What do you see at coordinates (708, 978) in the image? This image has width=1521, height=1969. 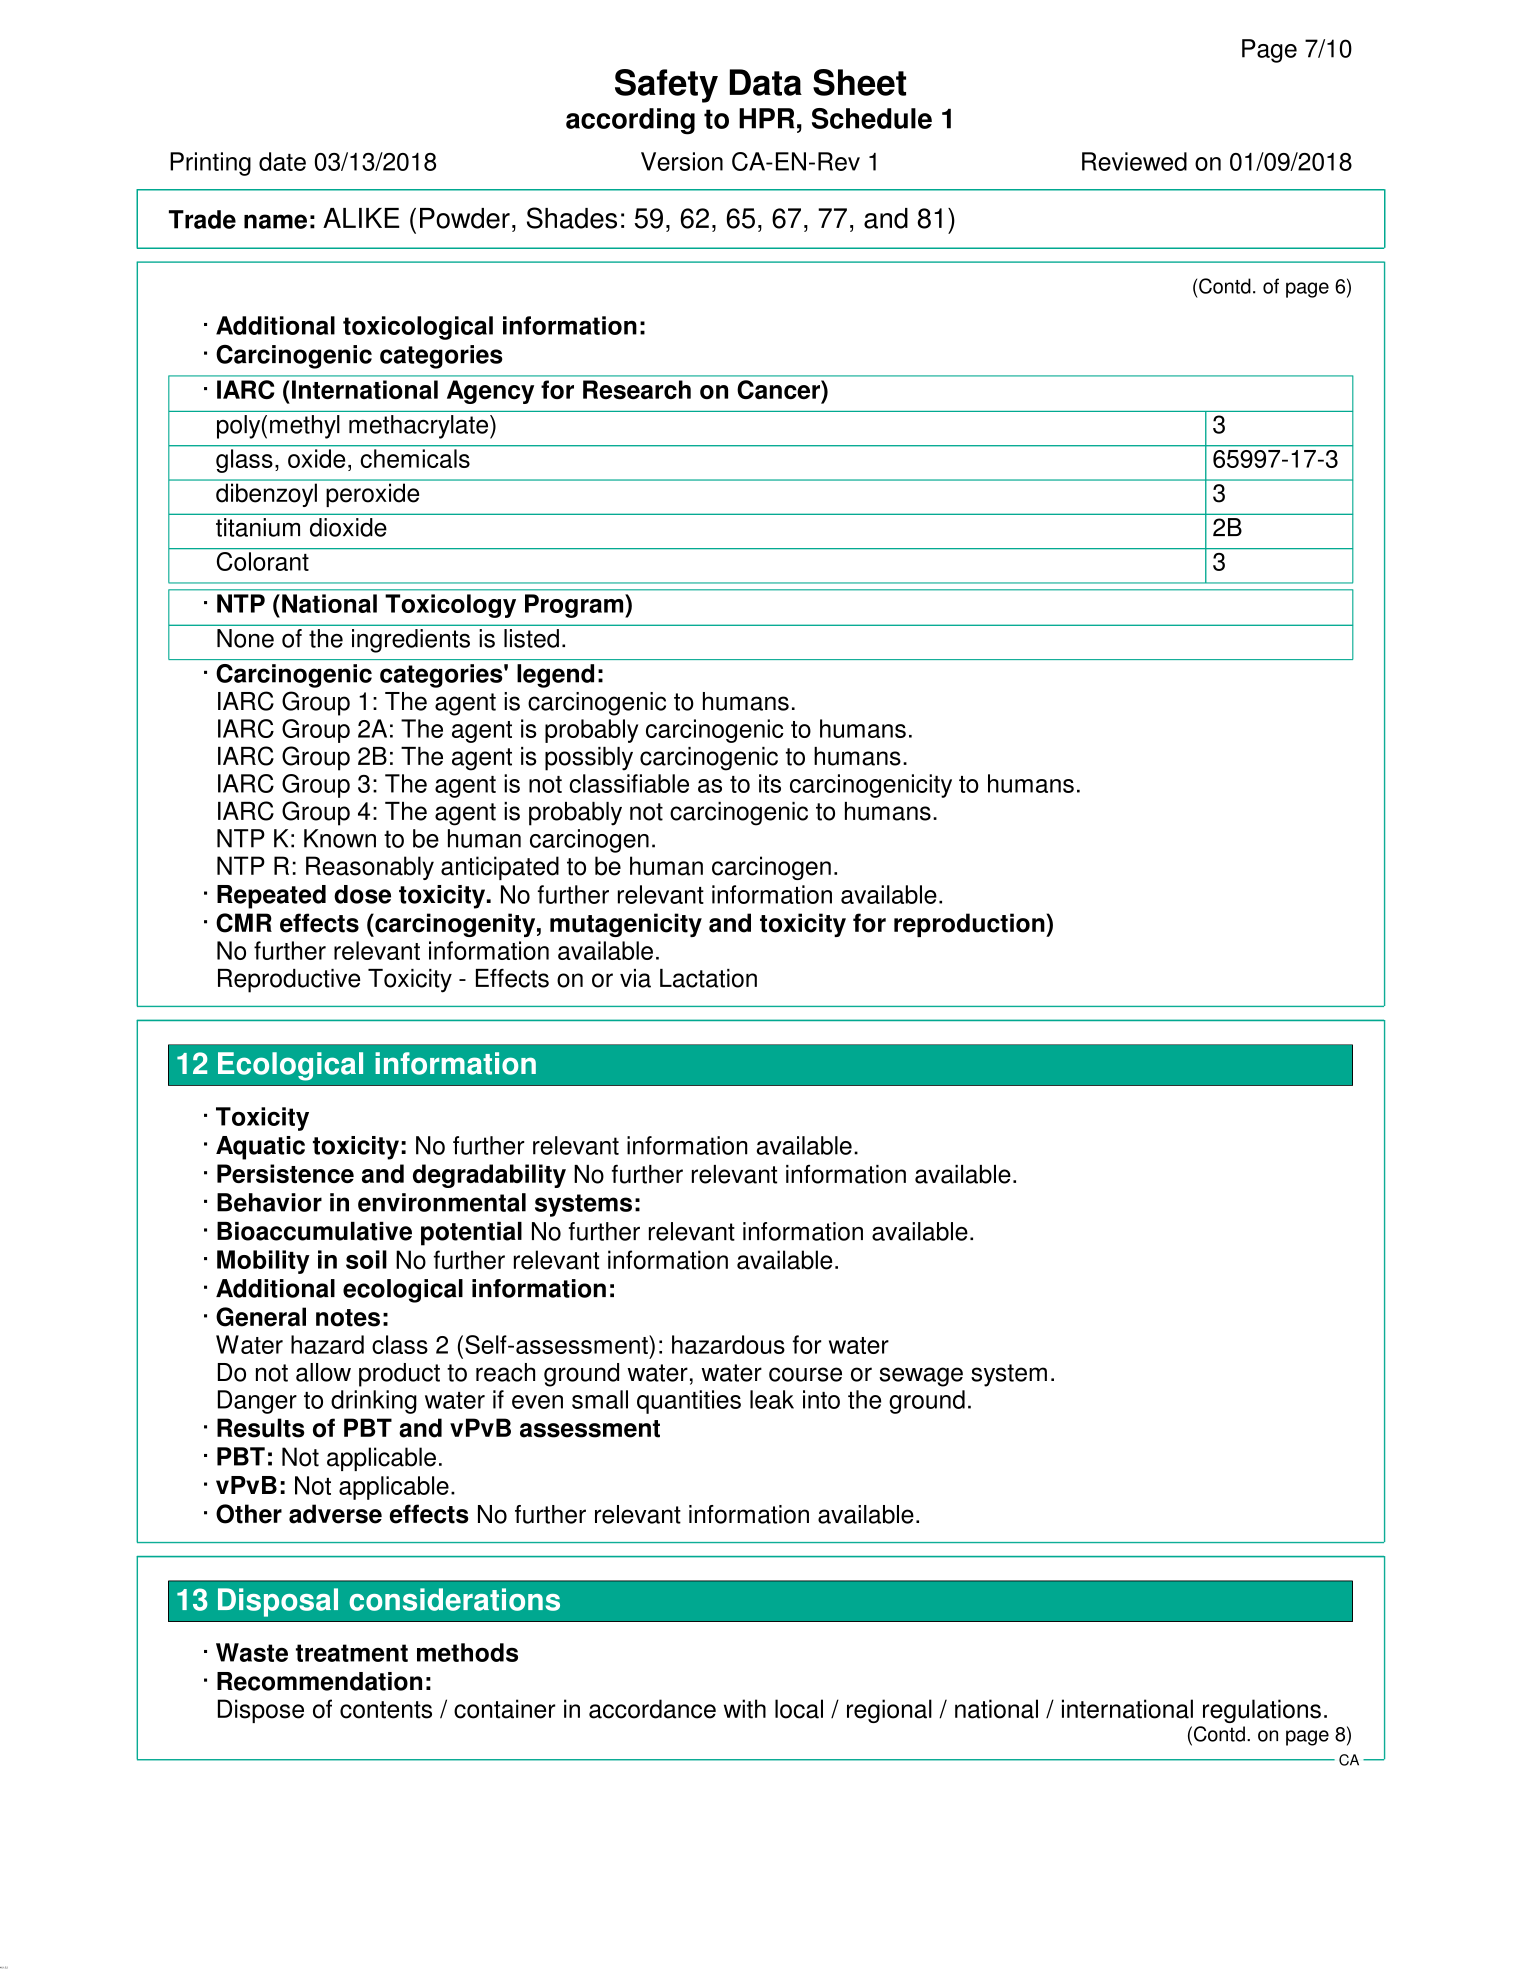 I see `Lactation` at bounding box center [708, 978].
